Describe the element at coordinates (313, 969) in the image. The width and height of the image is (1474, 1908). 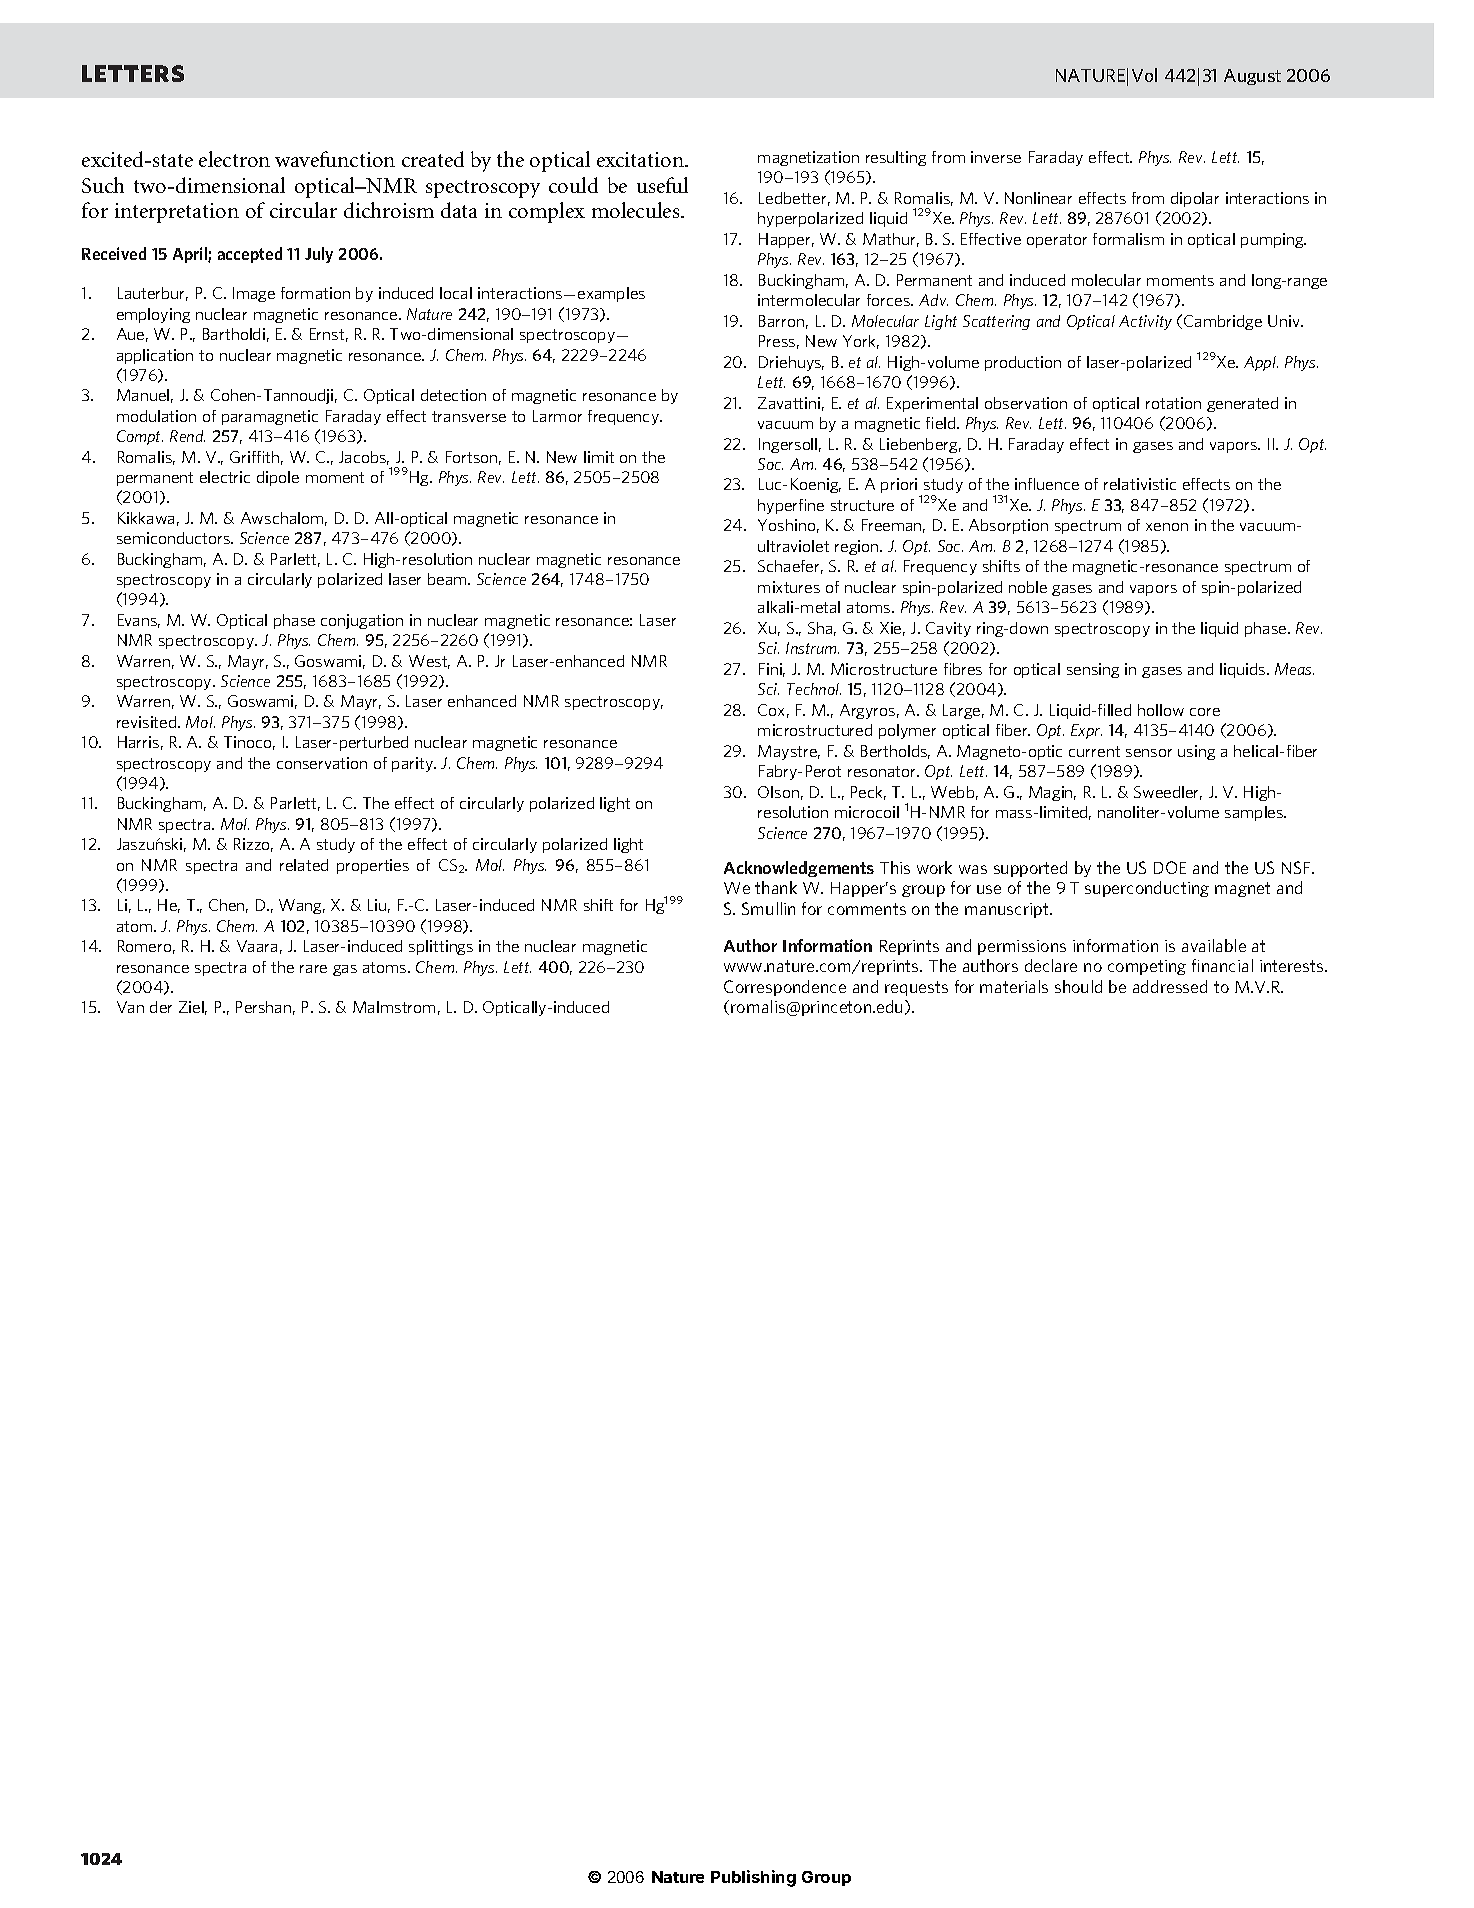
I see `rare` at that location.
